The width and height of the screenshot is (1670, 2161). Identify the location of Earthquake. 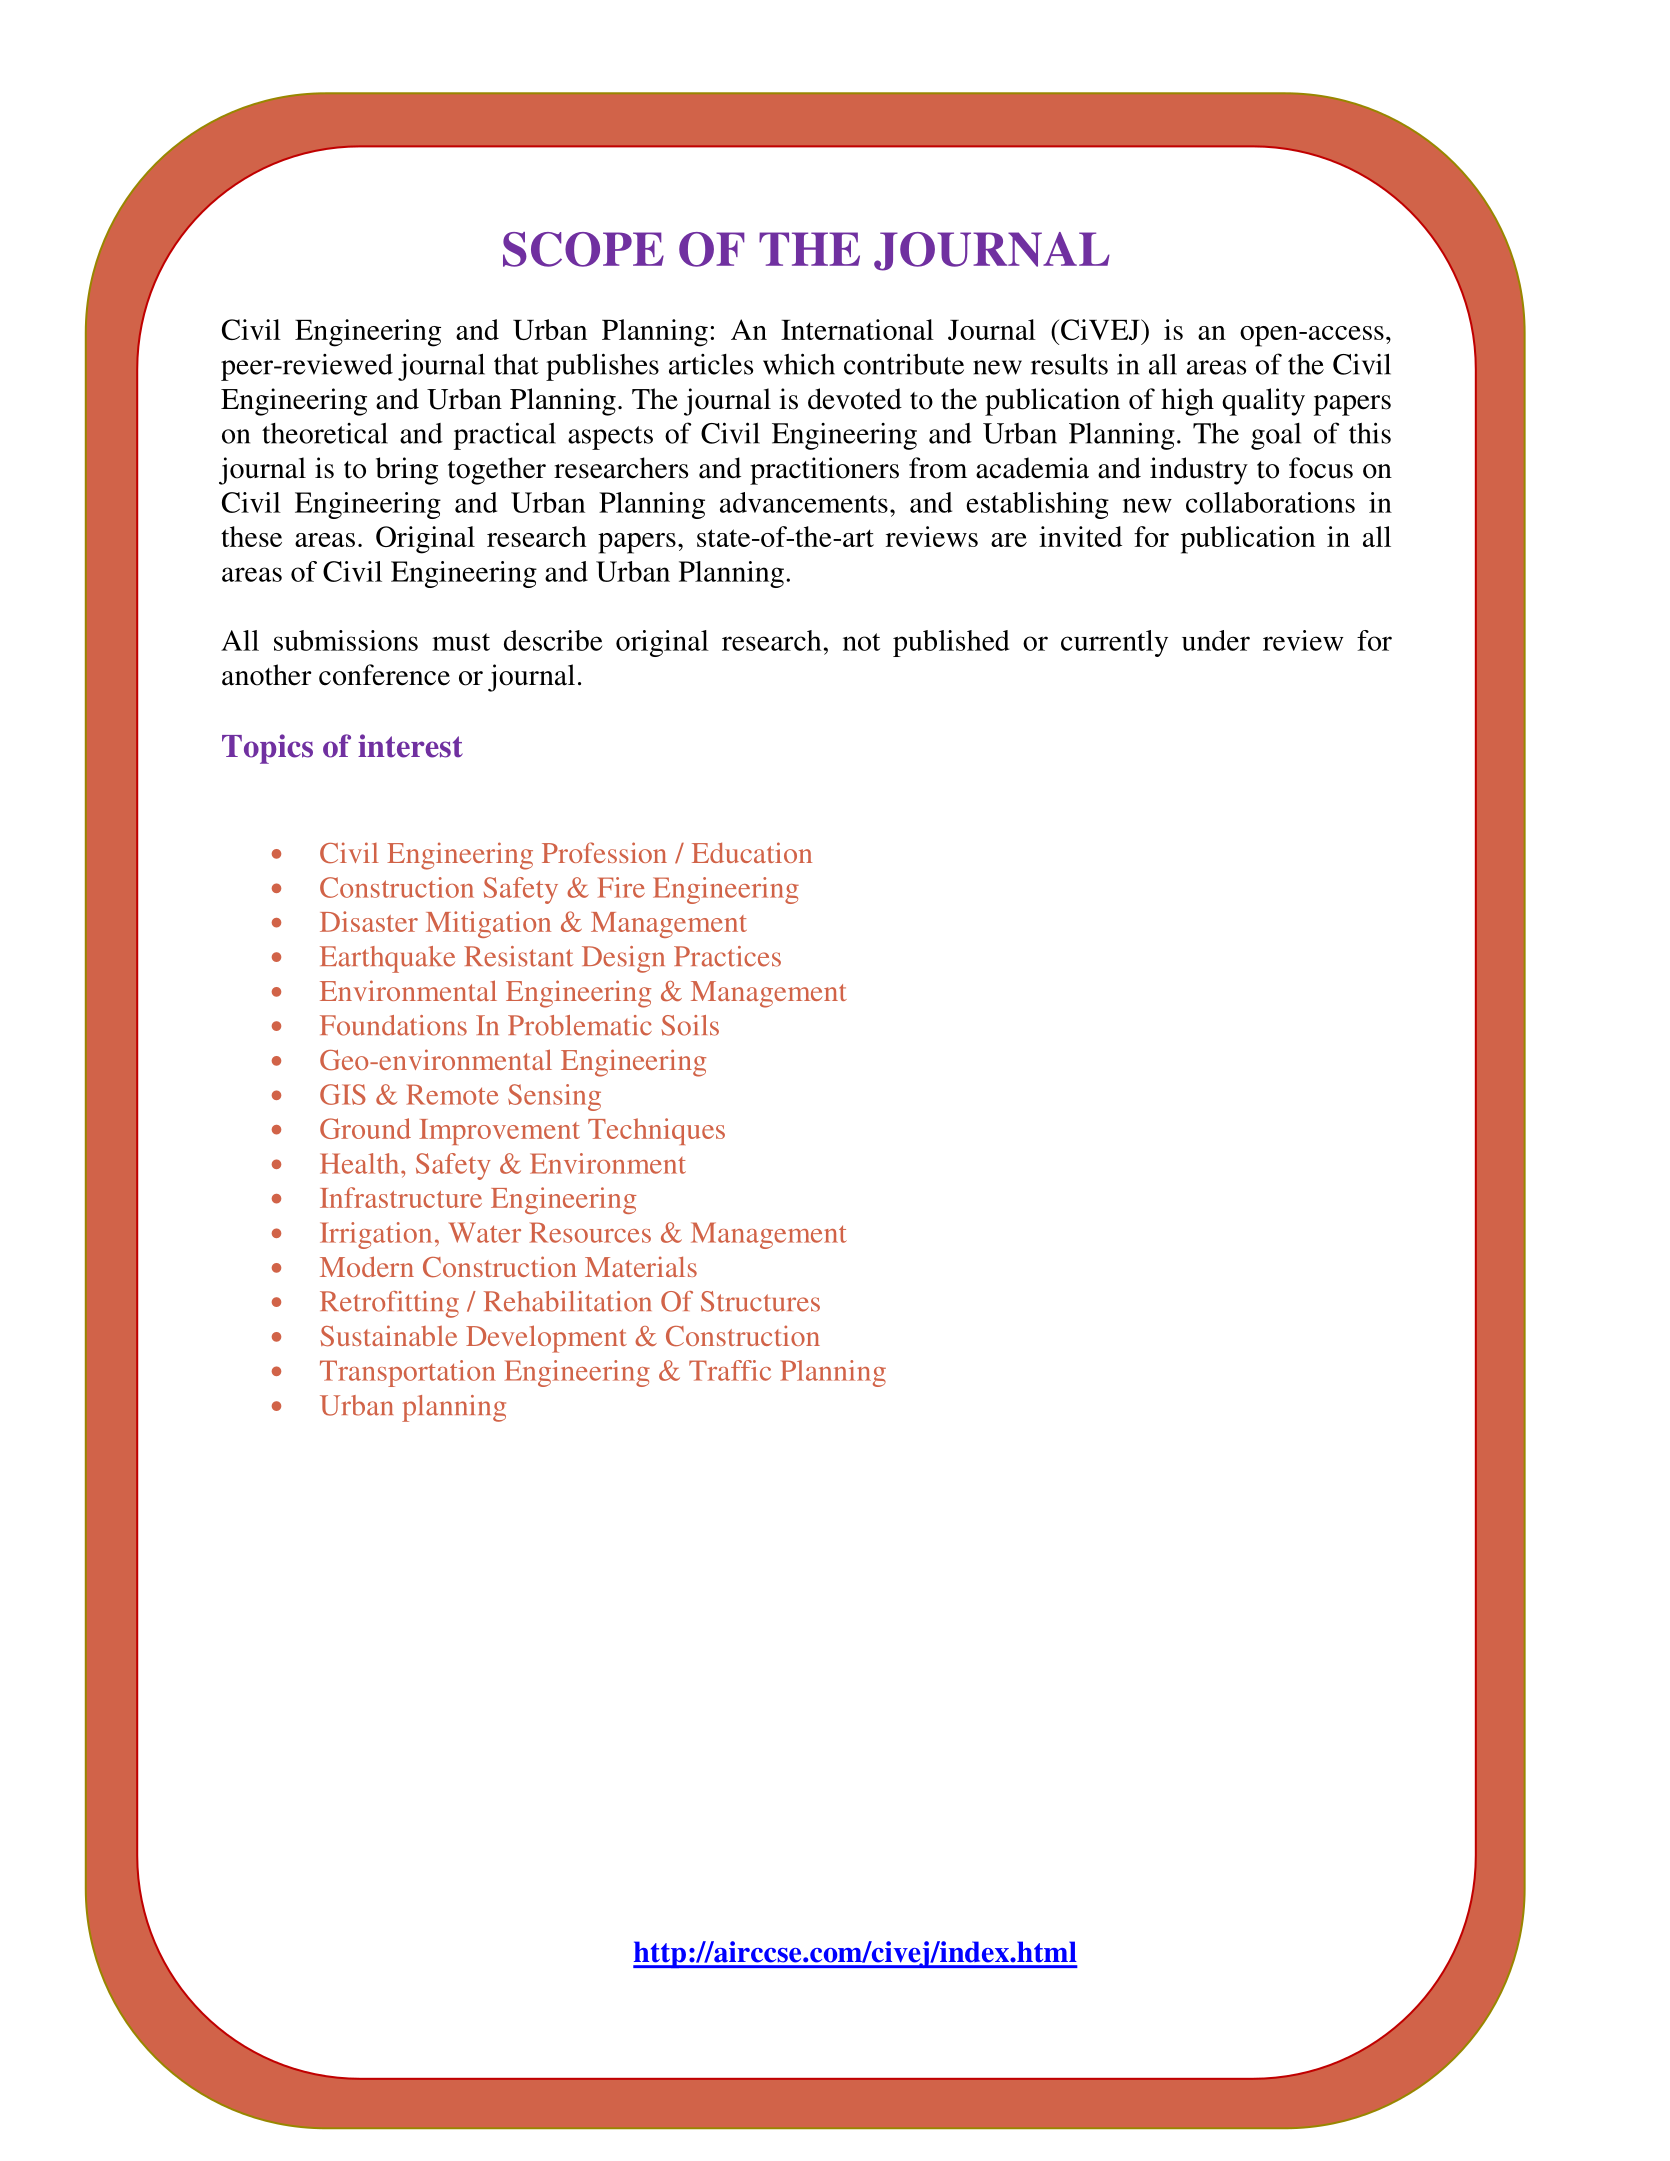
(387, 959).
